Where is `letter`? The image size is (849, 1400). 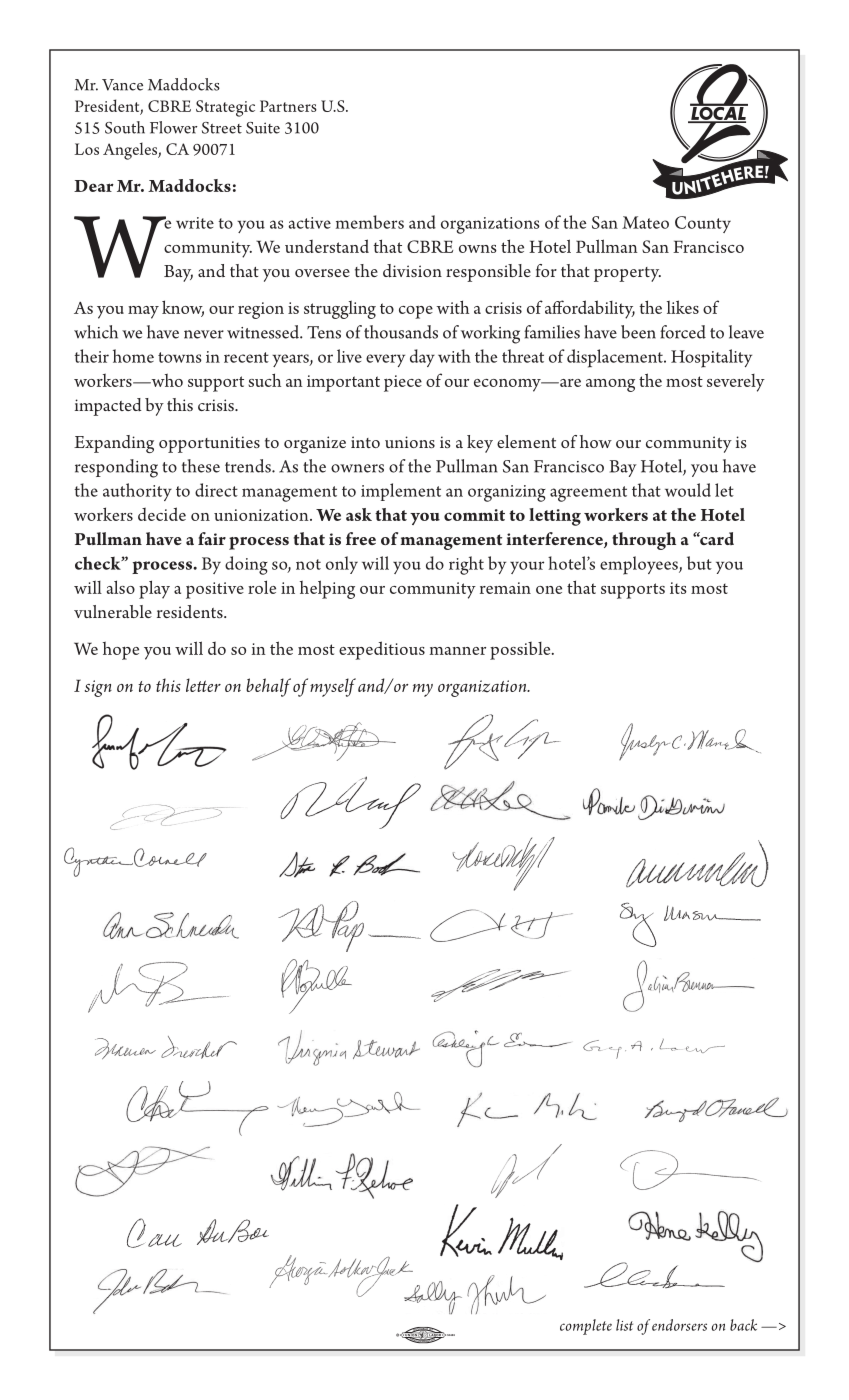
letter is located at coordinates (203, 685).
